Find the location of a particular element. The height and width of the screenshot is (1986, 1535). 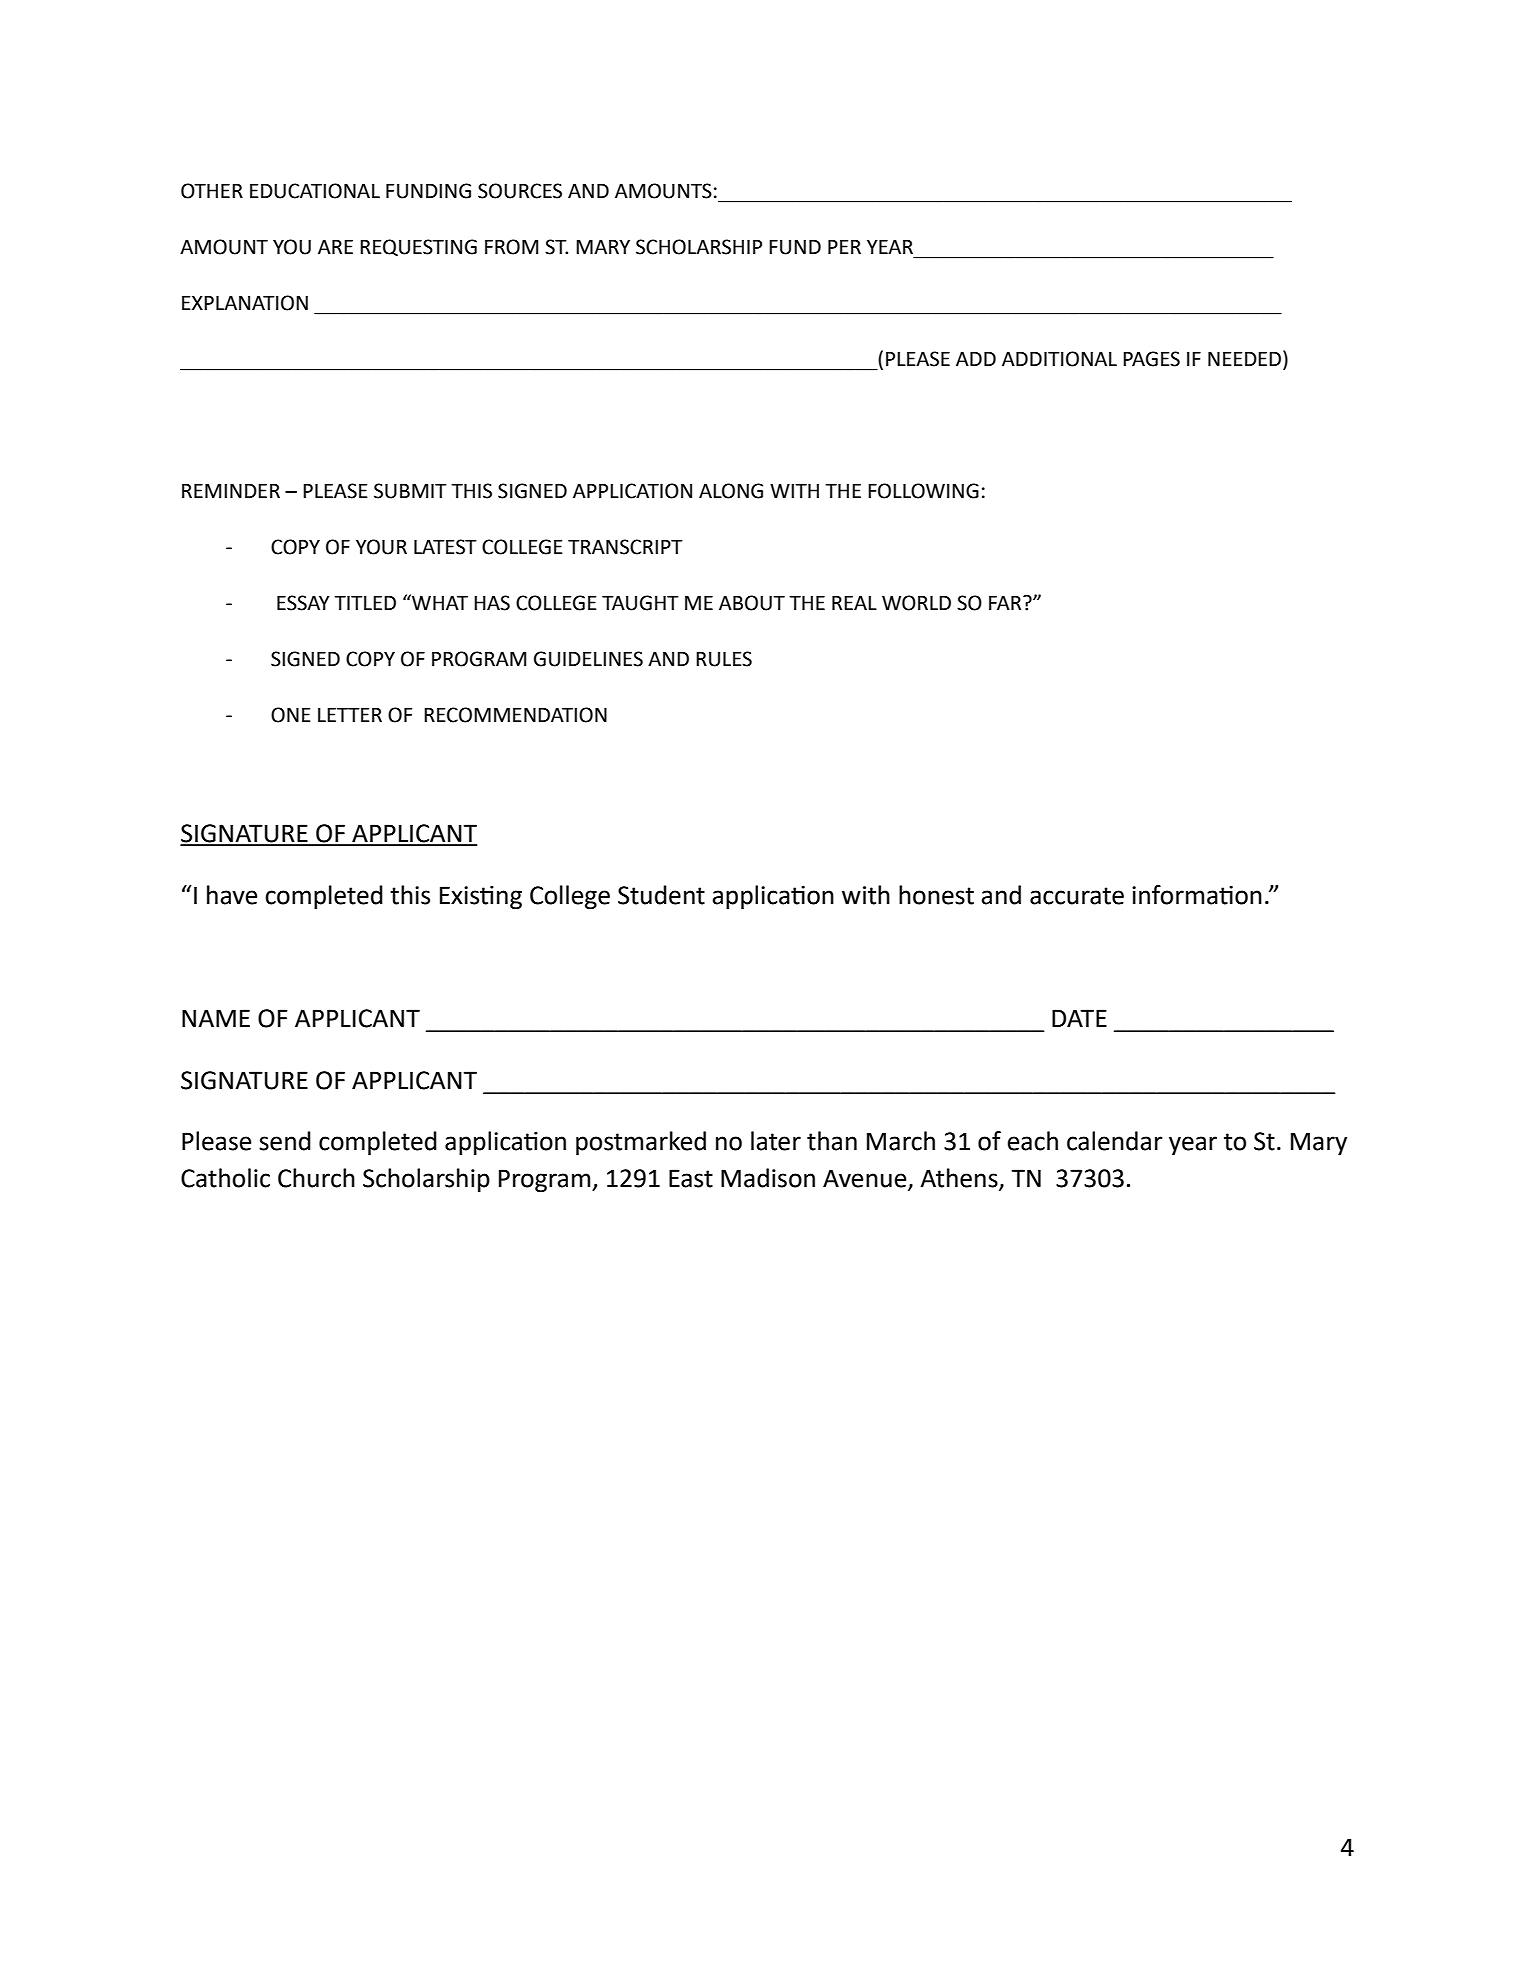

FAR is located at coordinates (1006, 603).
